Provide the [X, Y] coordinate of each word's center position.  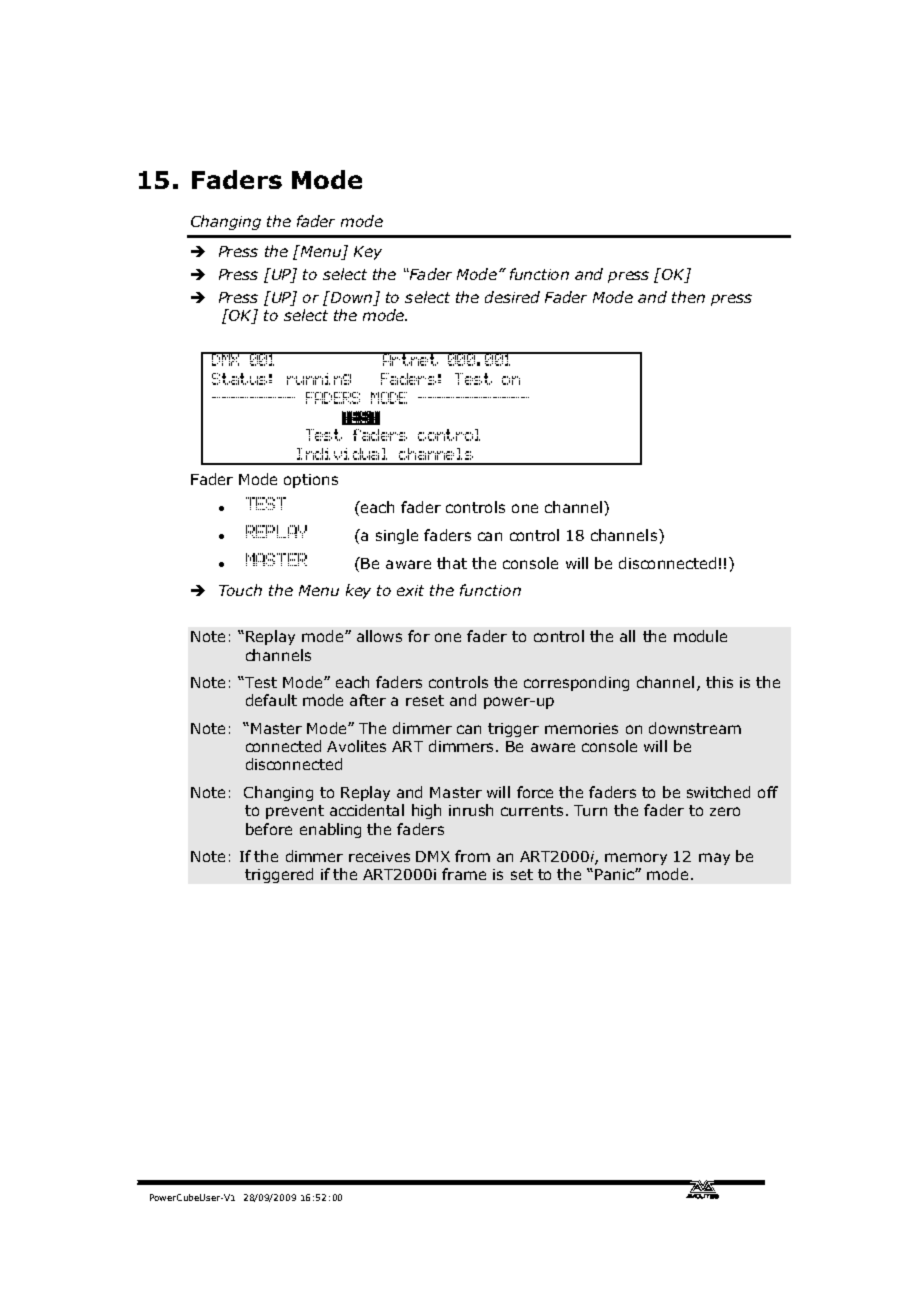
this [719, 682]
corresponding [576, 683]
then [688, 297]
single [397, 536]
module [700, 636]
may [714, 859]
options [311, 481]
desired [512, 297]
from [472, 856]
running [319, 379]
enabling [330, 830]
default [271, 700]
